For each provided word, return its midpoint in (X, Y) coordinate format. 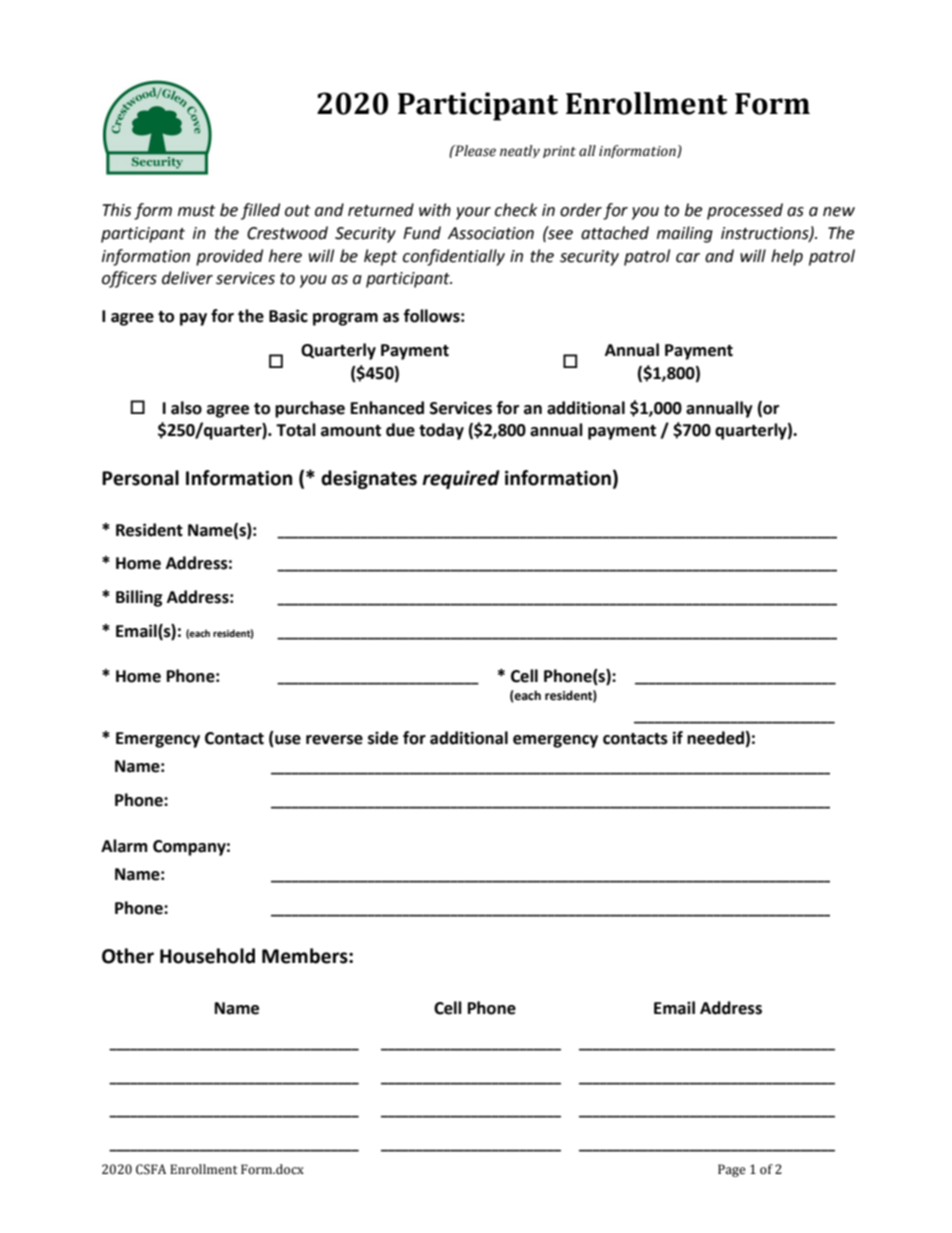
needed (715, 738)
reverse (334, 740)
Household (207, 956)
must (196, 211)
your (473, 213)
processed (745, 211)
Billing (139, 598)
